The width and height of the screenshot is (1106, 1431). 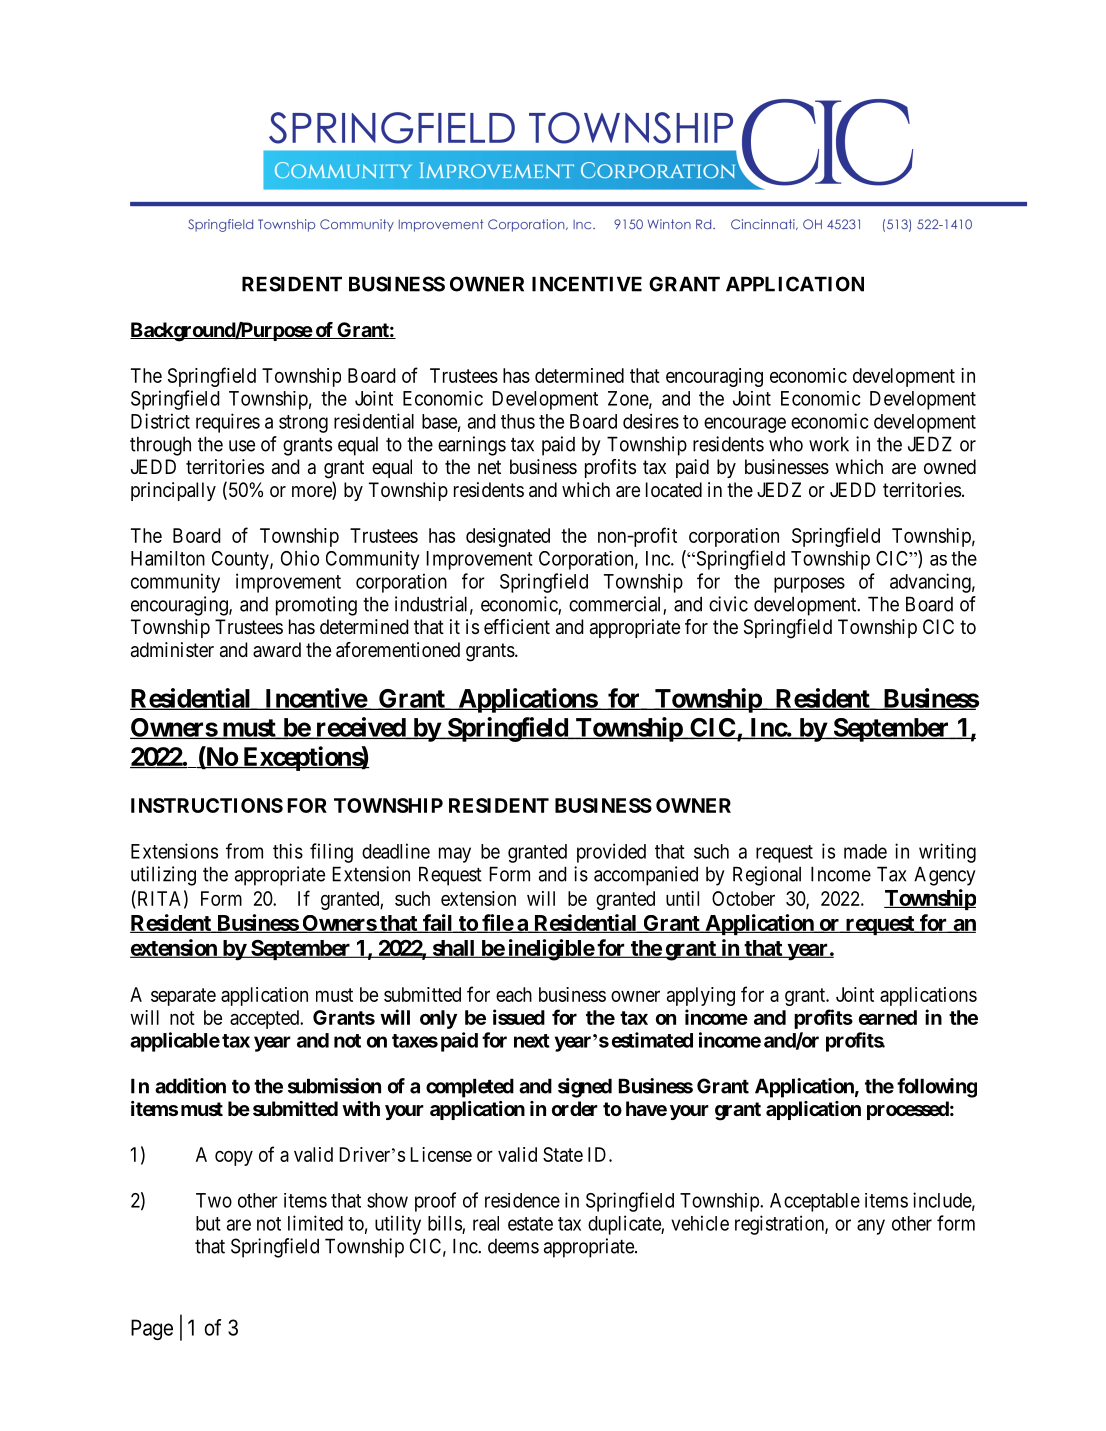 I want to click on Page, so click(x=152, y=1329).
